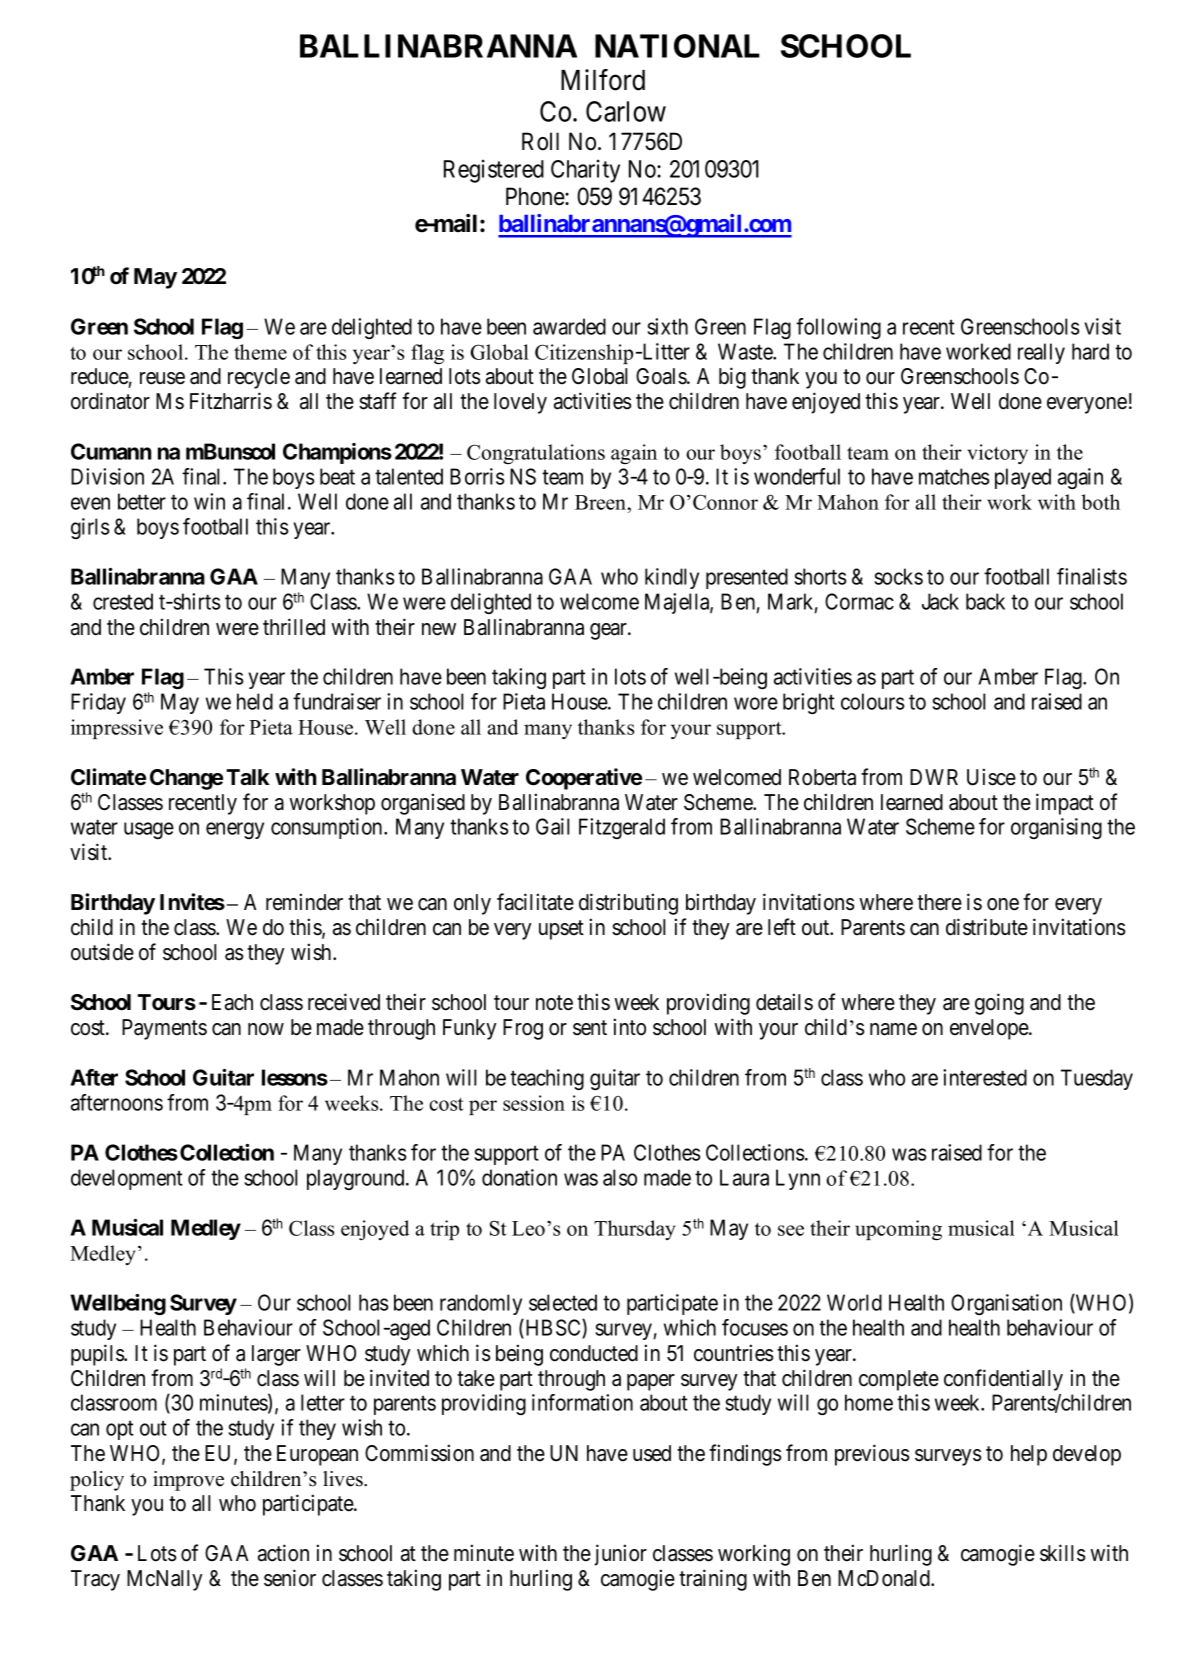  What do you see at coordinates (622, 828) in the screenshot?
I see `Fitzgerald` at bounding box center [622, 828].
